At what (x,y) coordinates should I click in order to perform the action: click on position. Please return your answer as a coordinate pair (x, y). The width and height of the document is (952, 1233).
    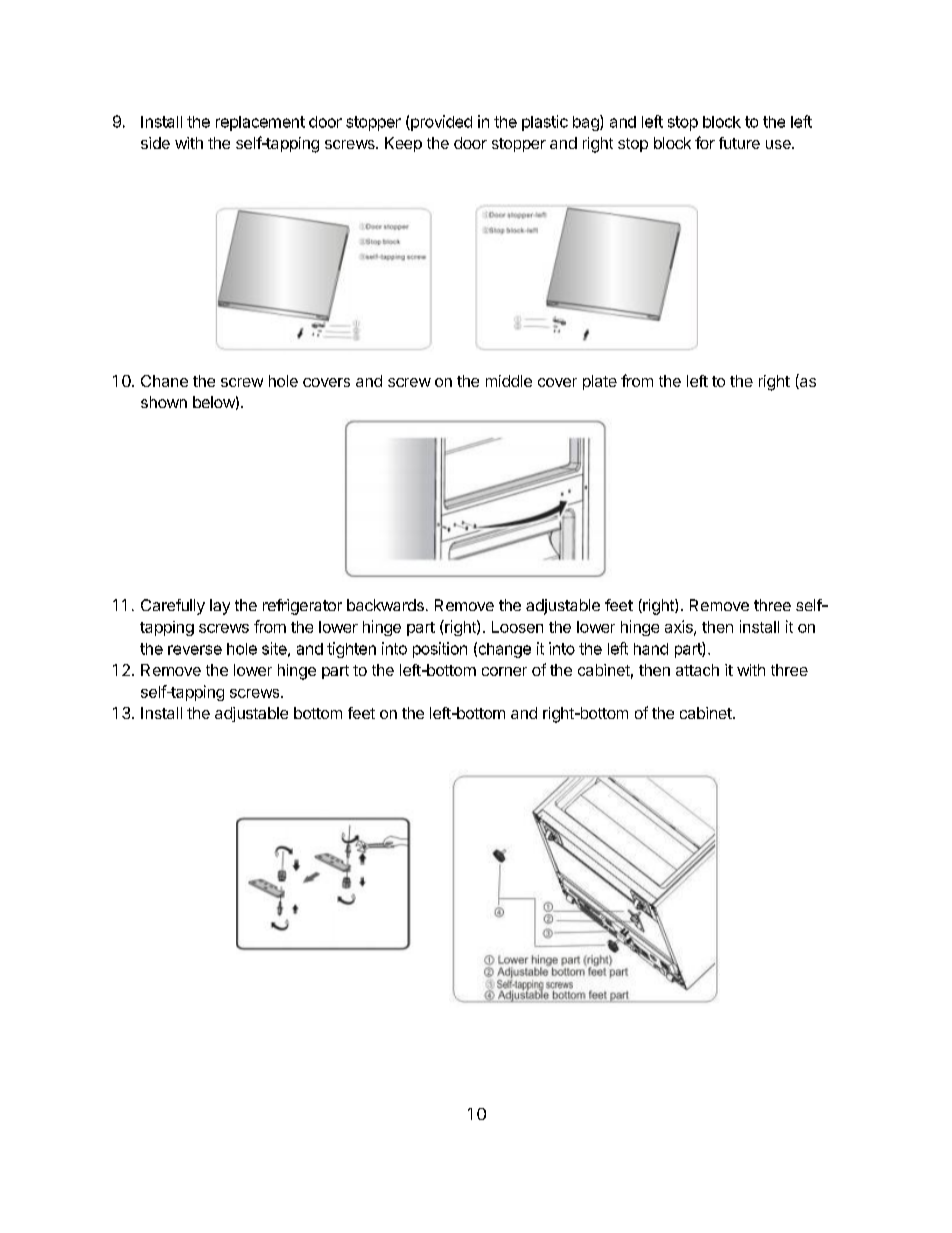
    Looking at the image, I should click on (440, 650).
